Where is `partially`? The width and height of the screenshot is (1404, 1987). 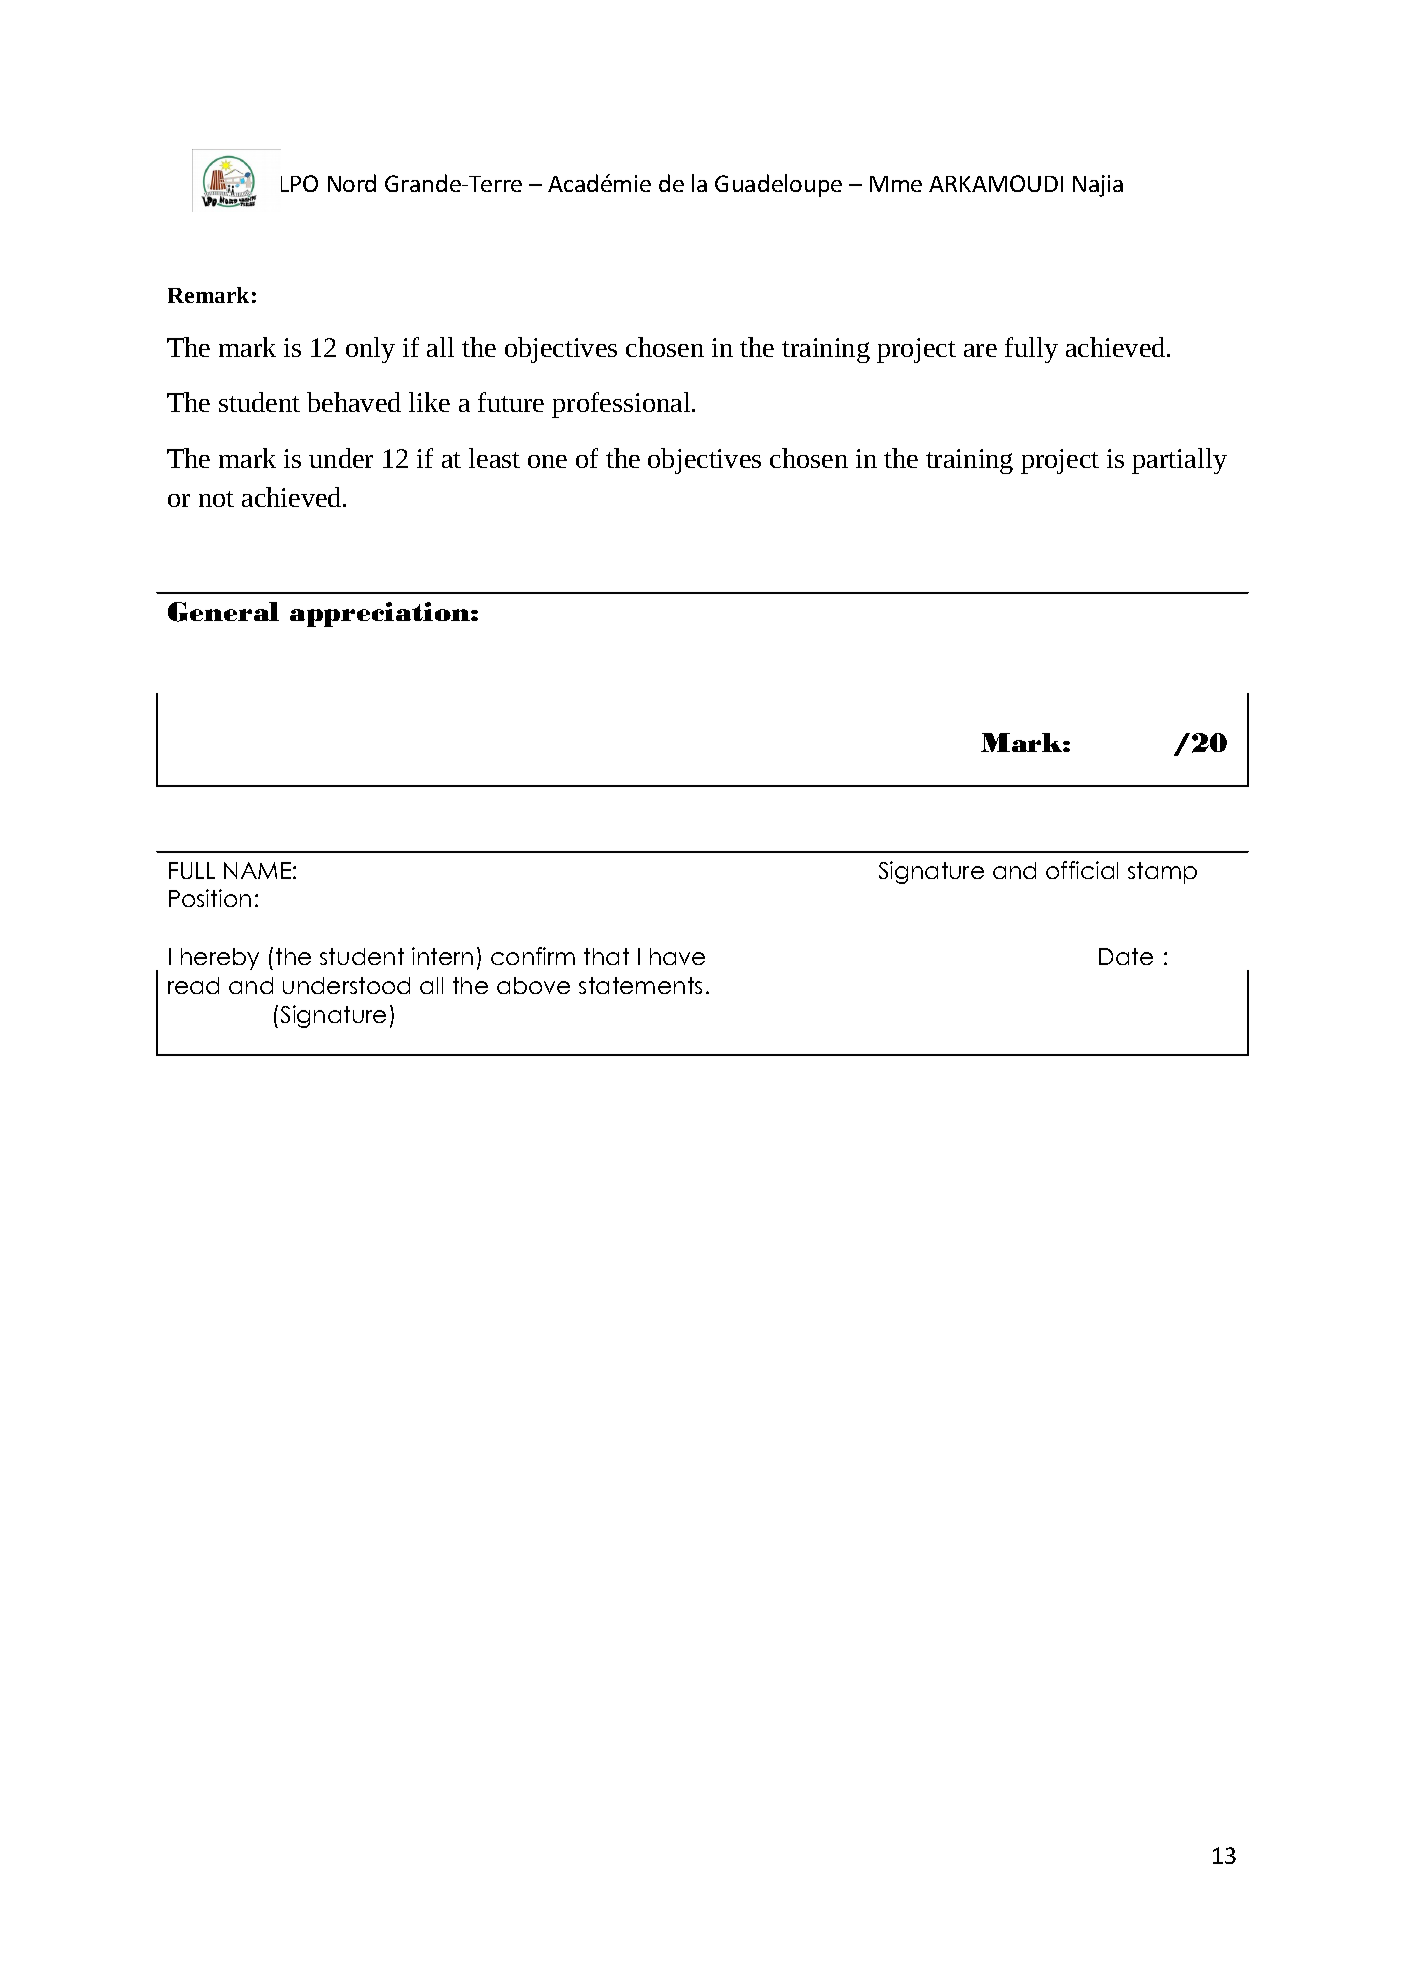 partially is located at coordinates (1179, 461).
